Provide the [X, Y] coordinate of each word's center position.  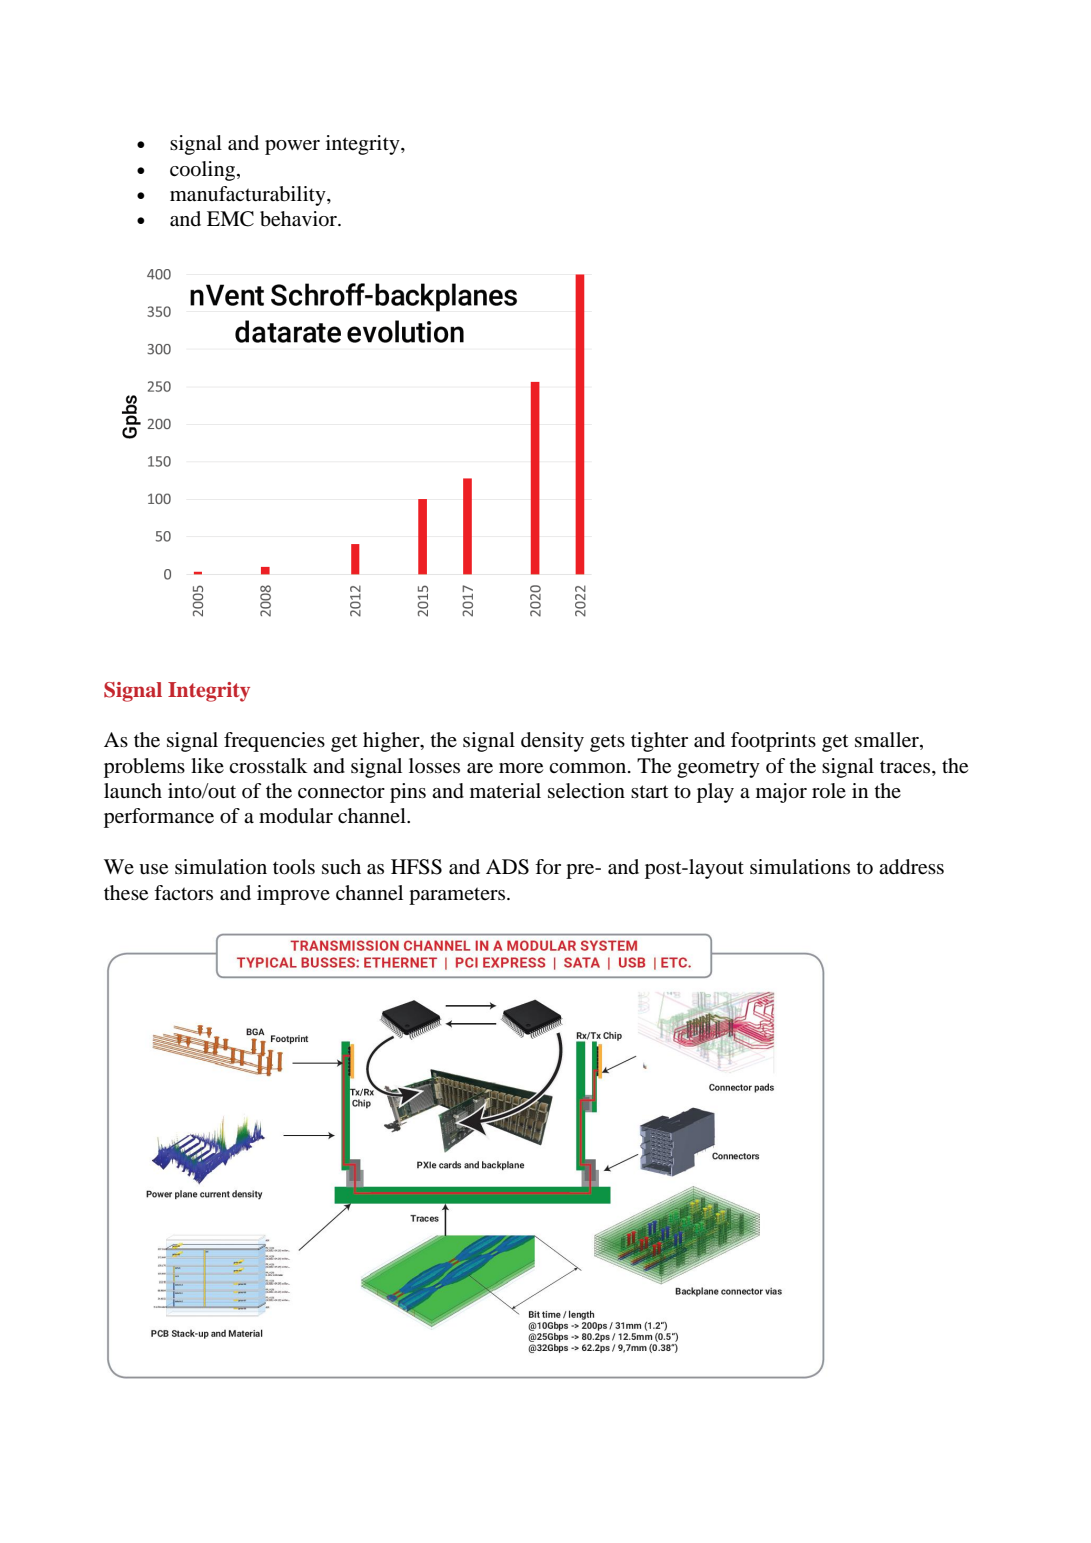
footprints [773, 742]
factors [183, 893]
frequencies [274, 742]
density [552, 742]
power [292, 147]
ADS [507, 867]
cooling [204, 171]
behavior [299, 219]
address [911, 867]
